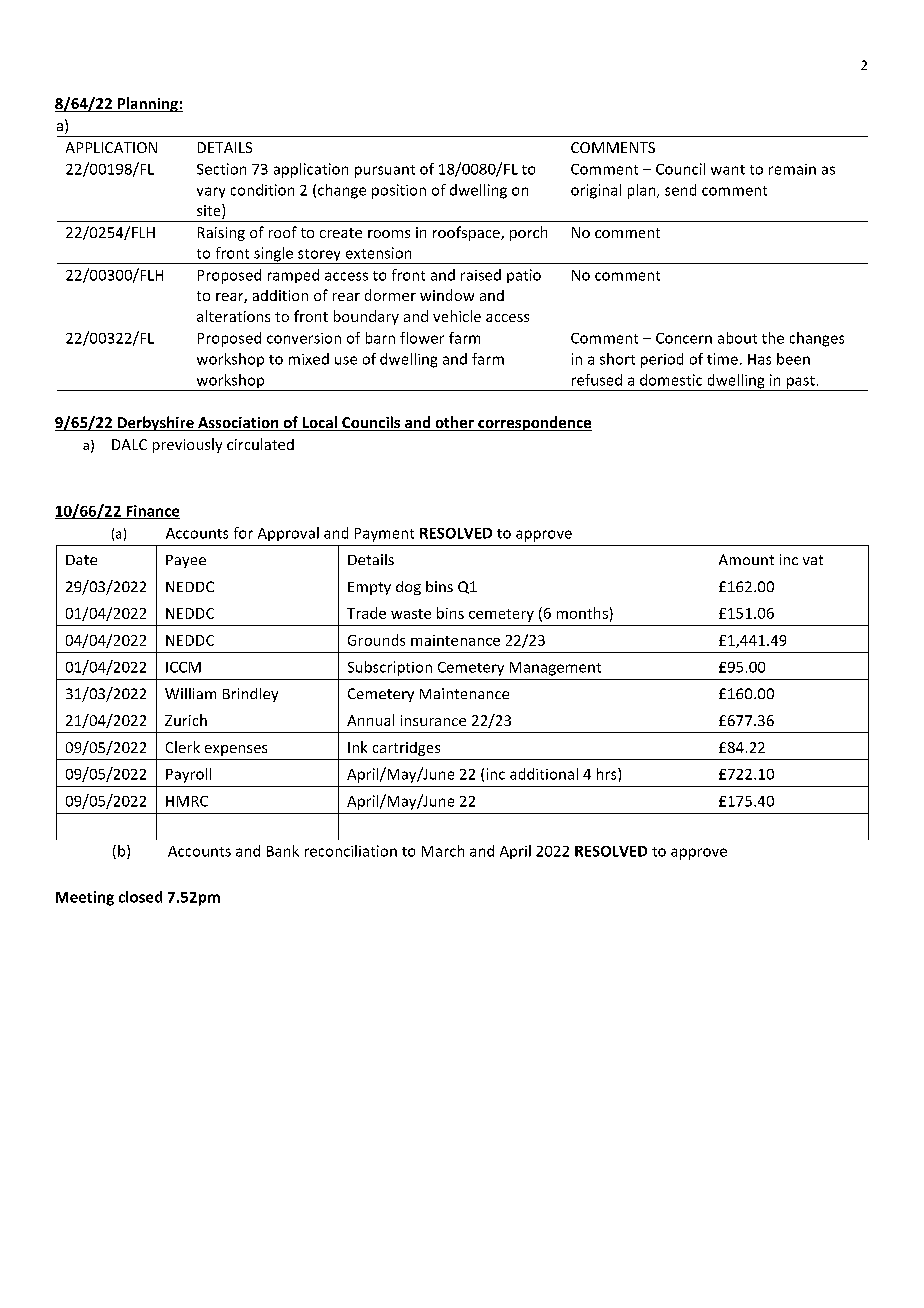 Image resolution: width=924 pixels, height=1308 pixels. I want to click on closed, so click(140, 897).
